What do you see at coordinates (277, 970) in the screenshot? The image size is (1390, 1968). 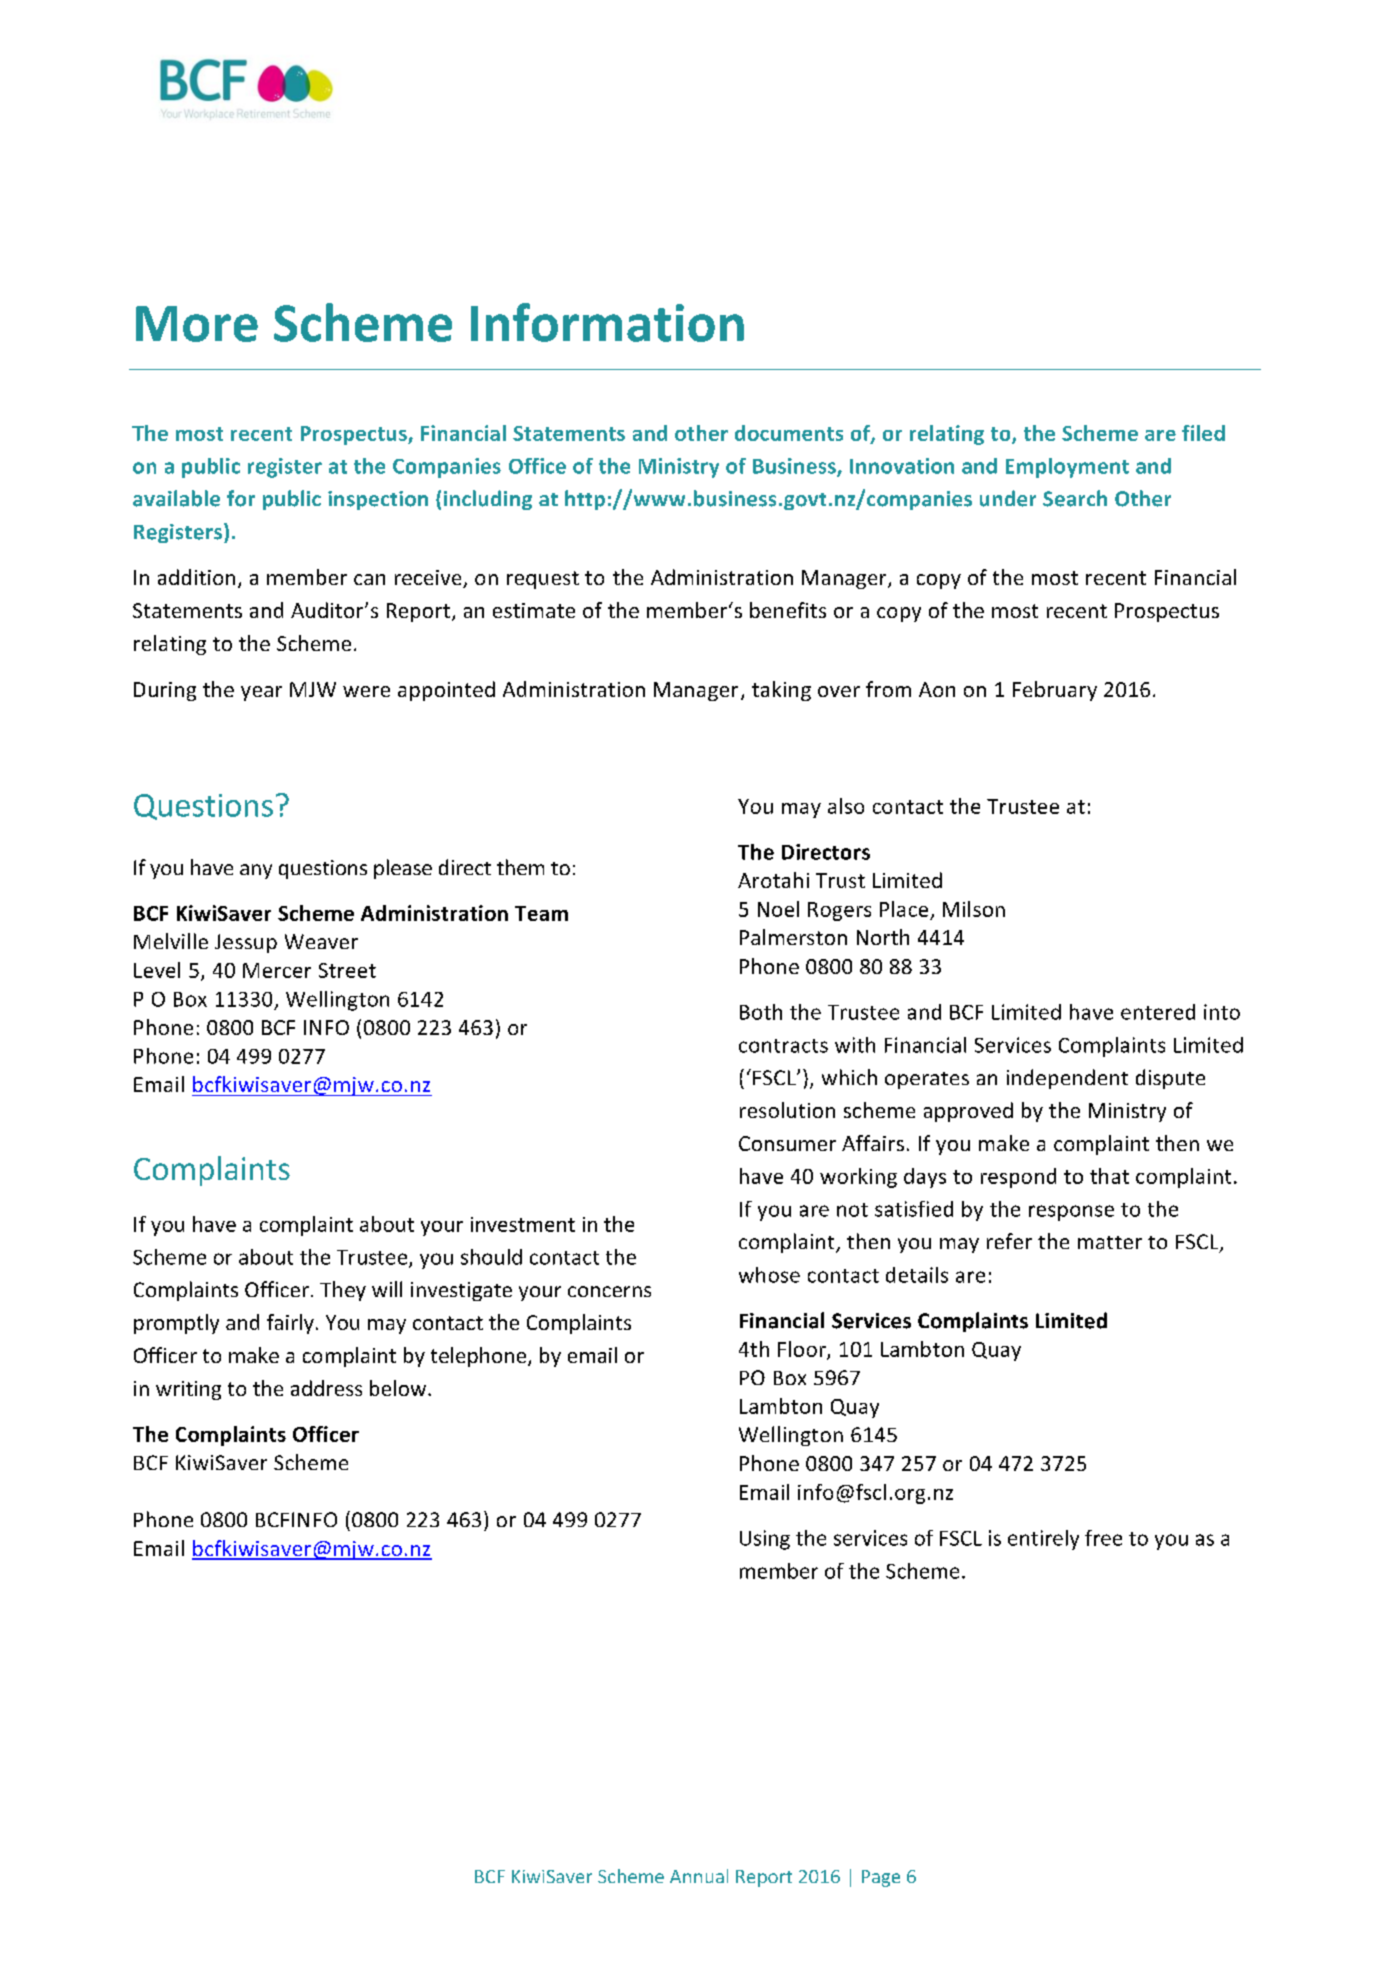 I see `Mercer` at bounding box center [277, 970].
